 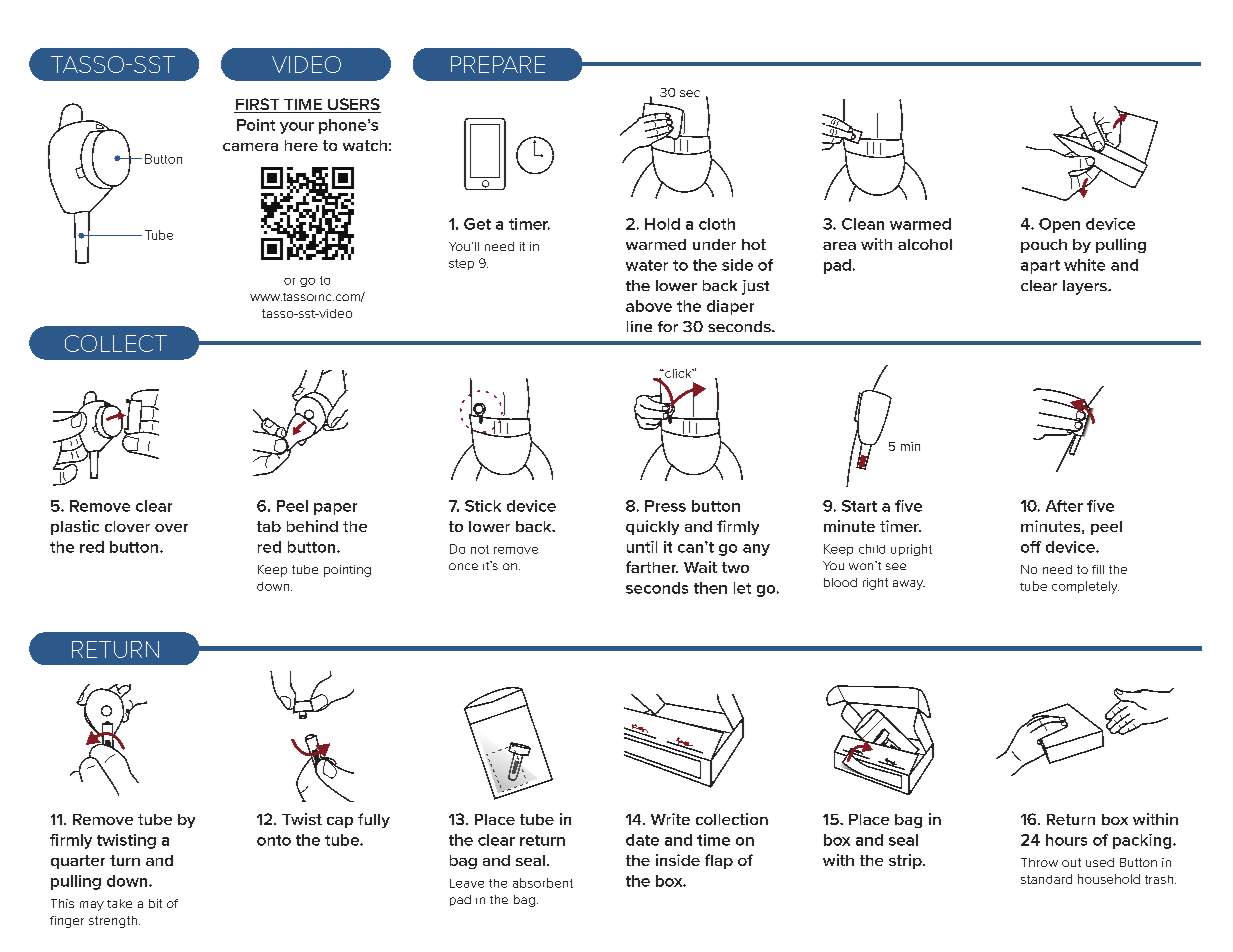 What do you see at coordinates (498, 64) in the screenshot?
I see `PREPARE` at bounding box center [498, 64].
